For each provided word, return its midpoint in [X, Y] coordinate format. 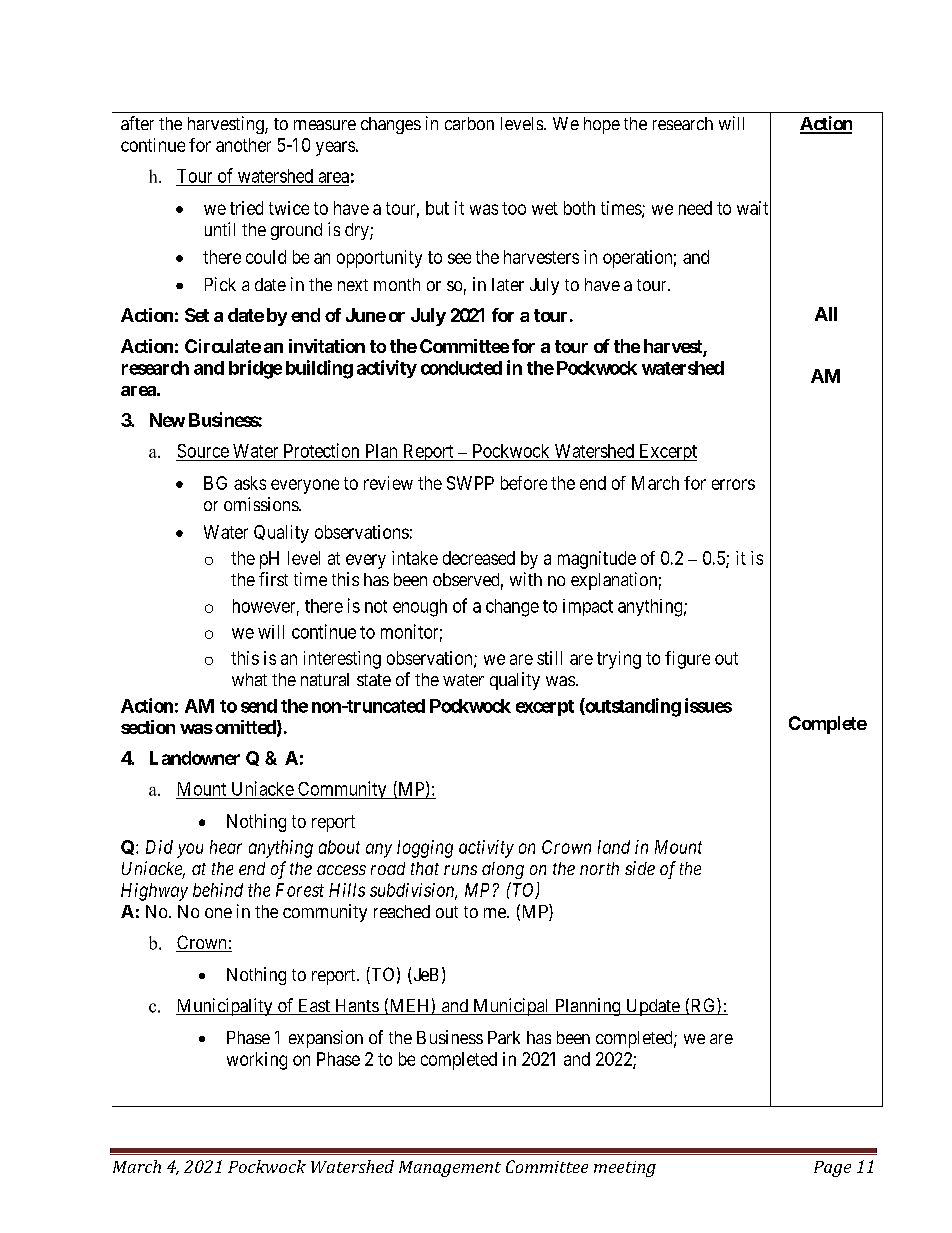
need [695, 208]
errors [733, 484]
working [257, 1061]
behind [218, 890]
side [640, 868]
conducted [461, 368]
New [167, 420]
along [503, 870]
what [249, 679]
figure [687, 660]
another [243, 145]
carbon [469, 123]
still [549, 658]
